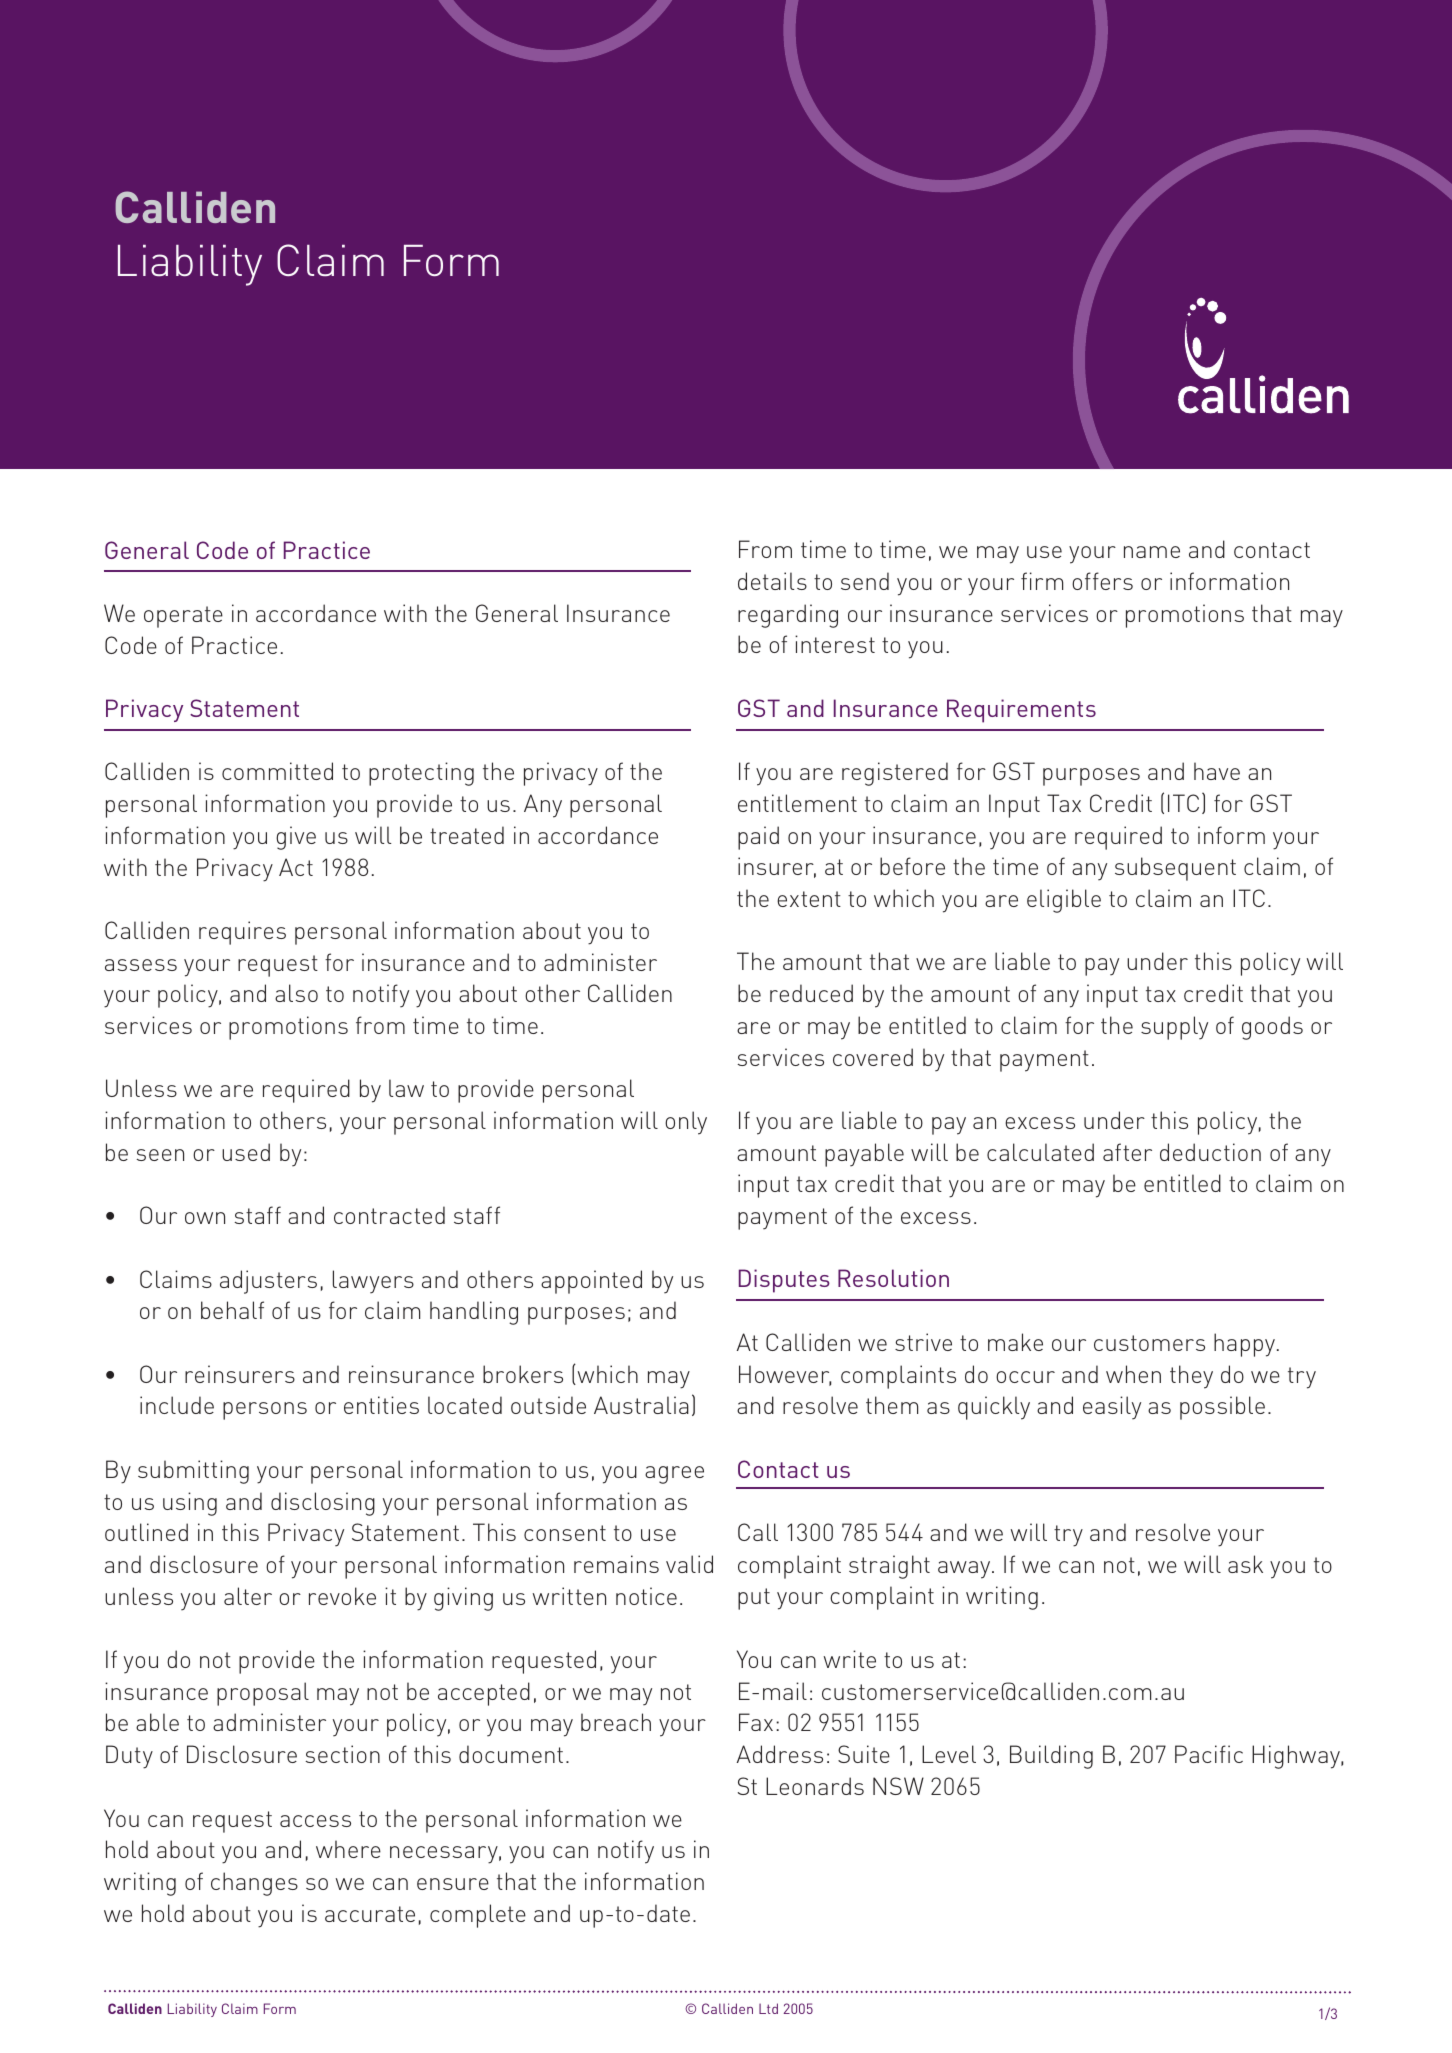  What do you see at coordinates (323, 1504) in the screenshot?
I see `disclosing` at bounding box center [323, 1504].
